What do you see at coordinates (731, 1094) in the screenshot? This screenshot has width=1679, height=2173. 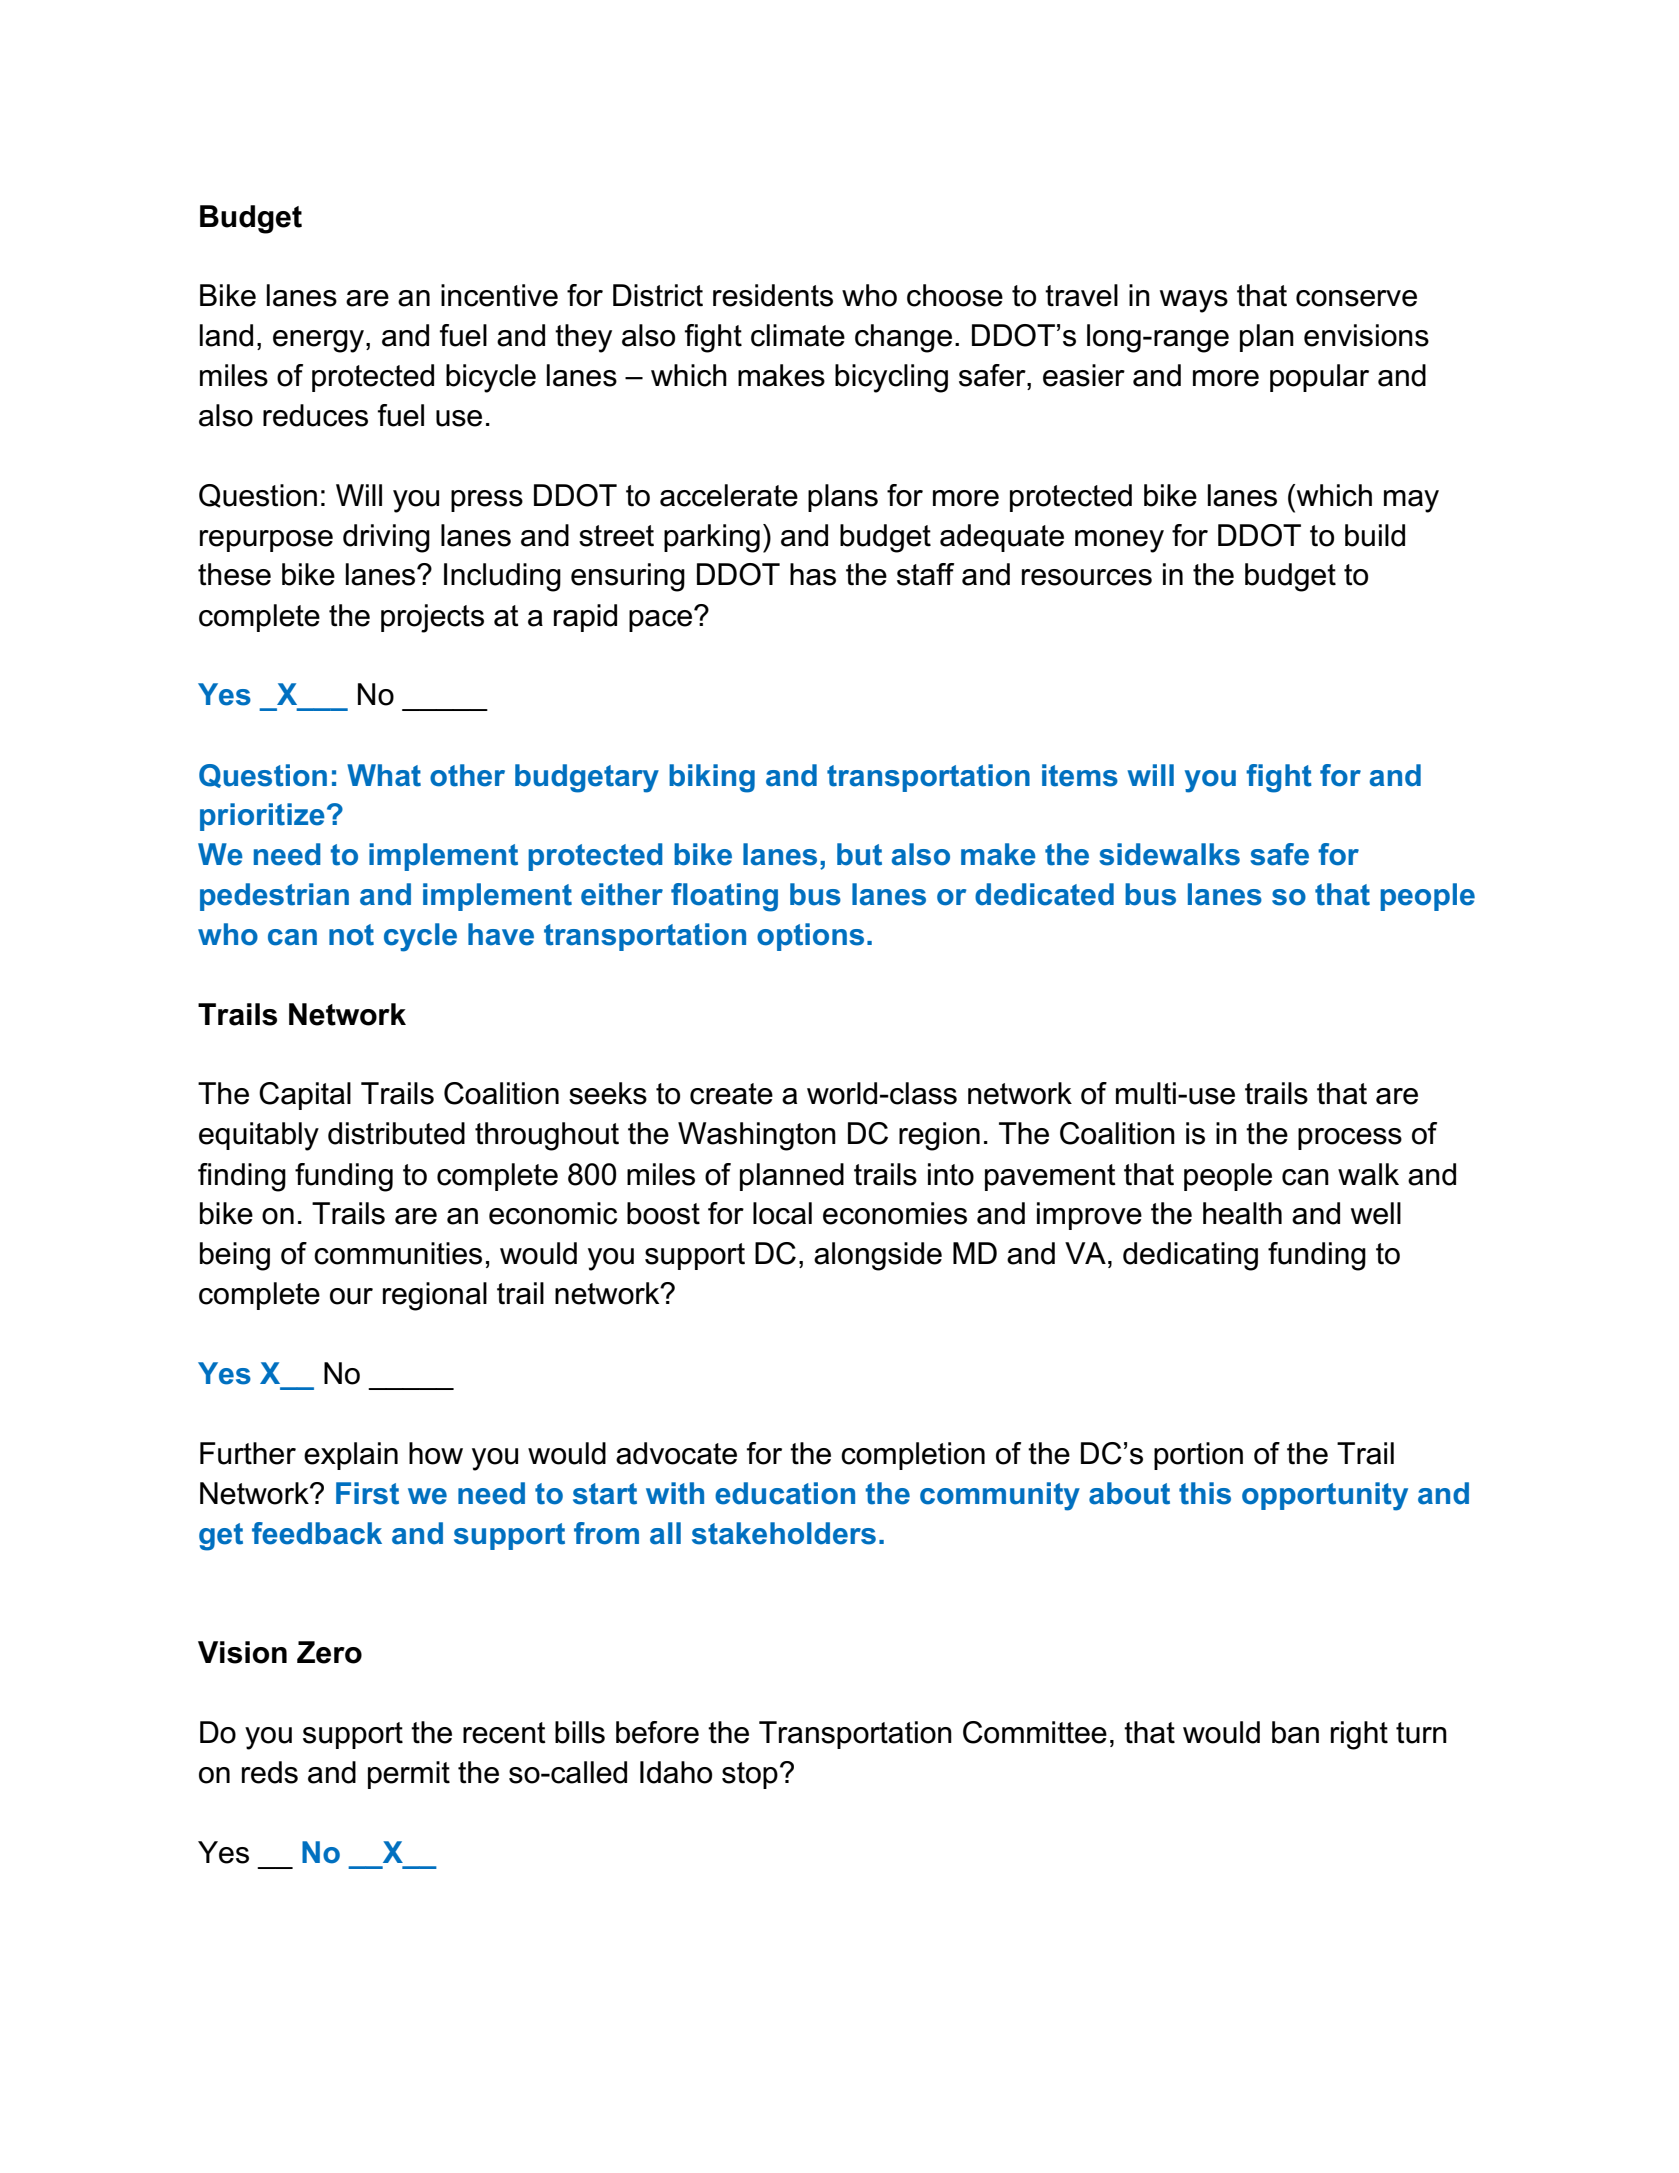 I see `create` at bounding box center [731, 1094].
